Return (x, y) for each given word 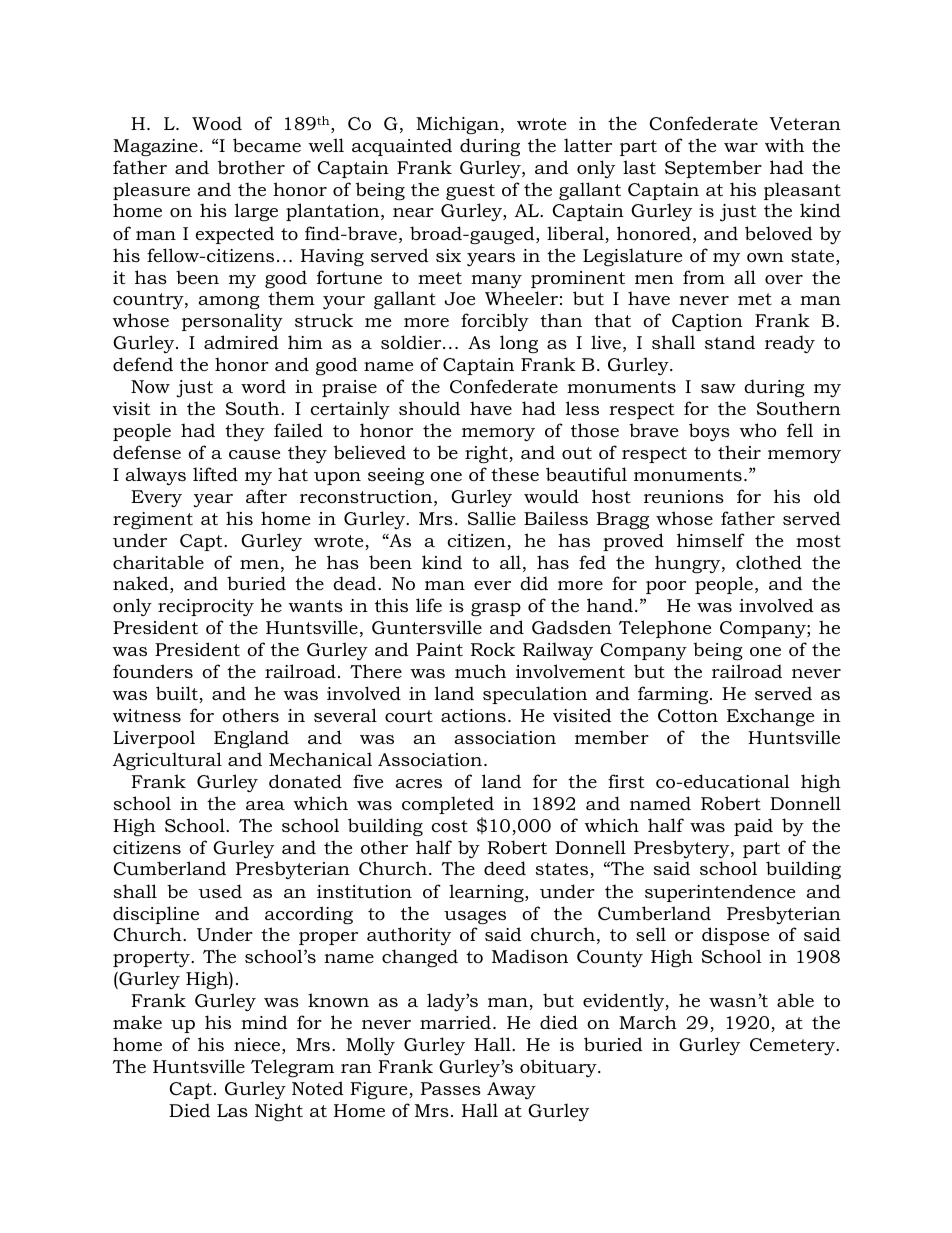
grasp (496, 609)
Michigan (457, 125)
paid (753, 827)
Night (279, 1112)
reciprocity (206, 607)
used (220, 891)
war (741, 147)
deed (505, 868)
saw (718, 388)
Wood (217, 123)
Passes (451, 1088)
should (429, 408)
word (263, 386)
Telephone (665, 629)
